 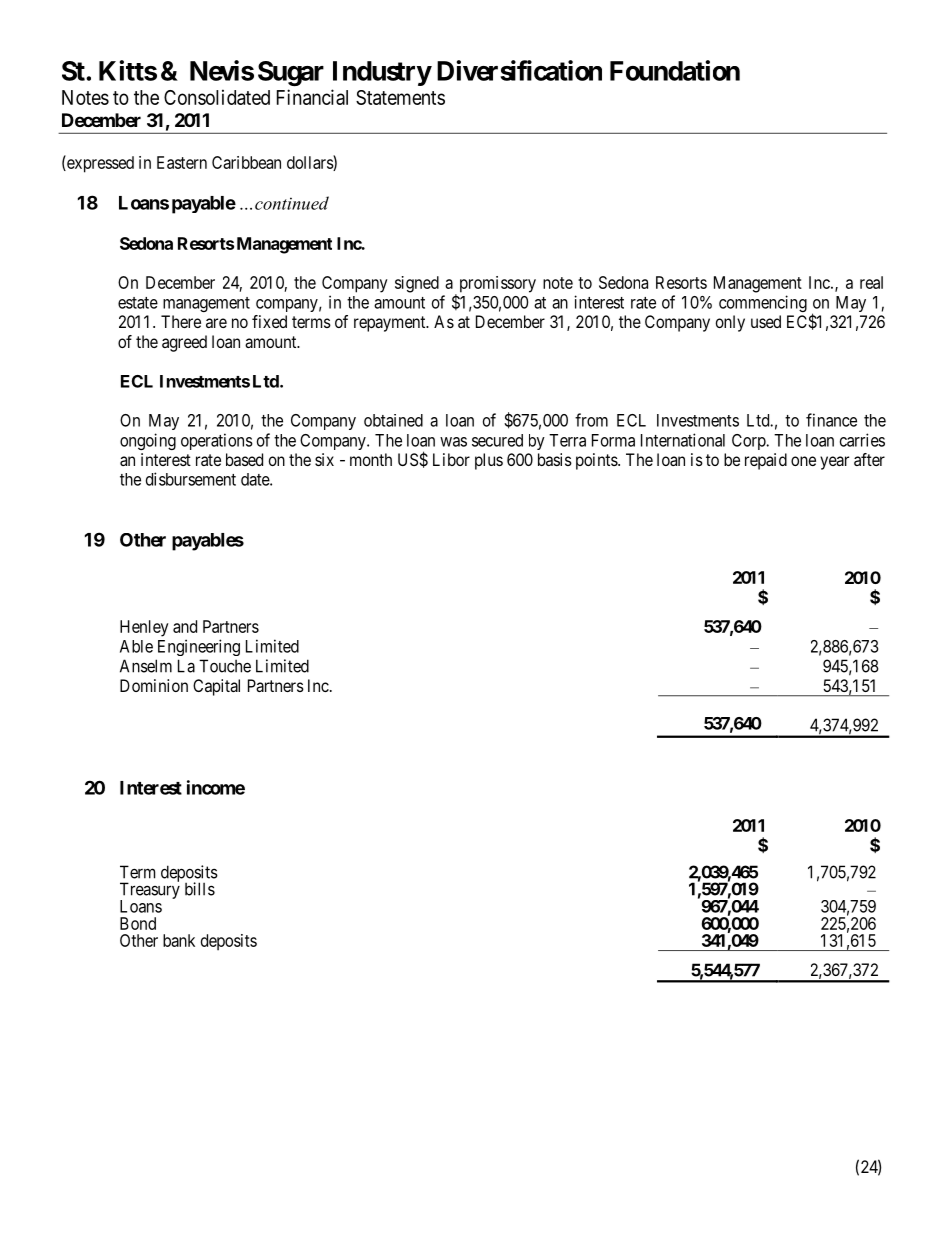 What do you see at coordinates (489, 461) in the document?
I see `plus` at bounding box center [489, 461].
